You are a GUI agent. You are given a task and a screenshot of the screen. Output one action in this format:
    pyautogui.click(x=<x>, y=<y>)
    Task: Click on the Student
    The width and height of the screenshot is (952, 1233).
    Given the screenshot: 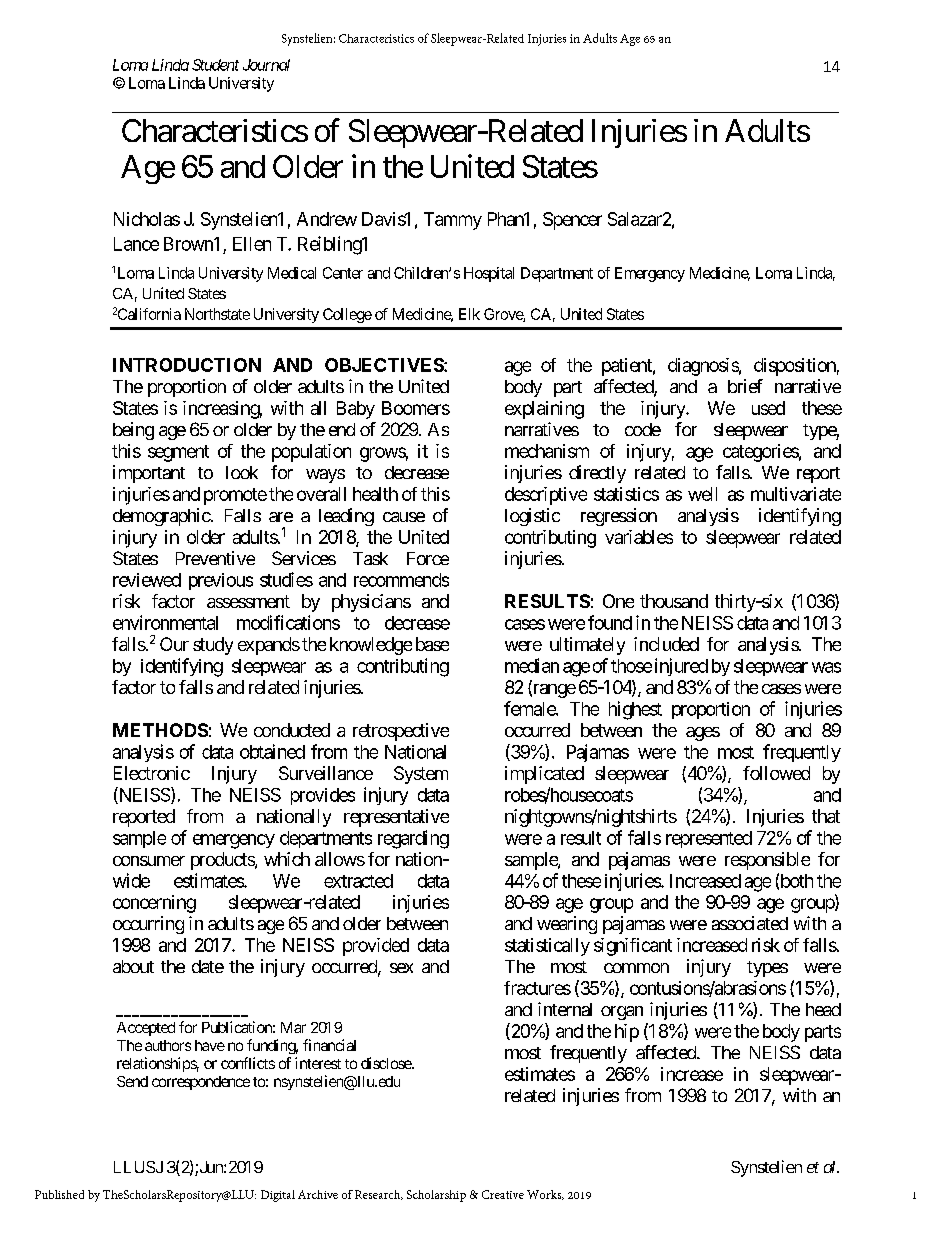 What is the action you would take?
    pyautogui.click(x=215, y=65)
